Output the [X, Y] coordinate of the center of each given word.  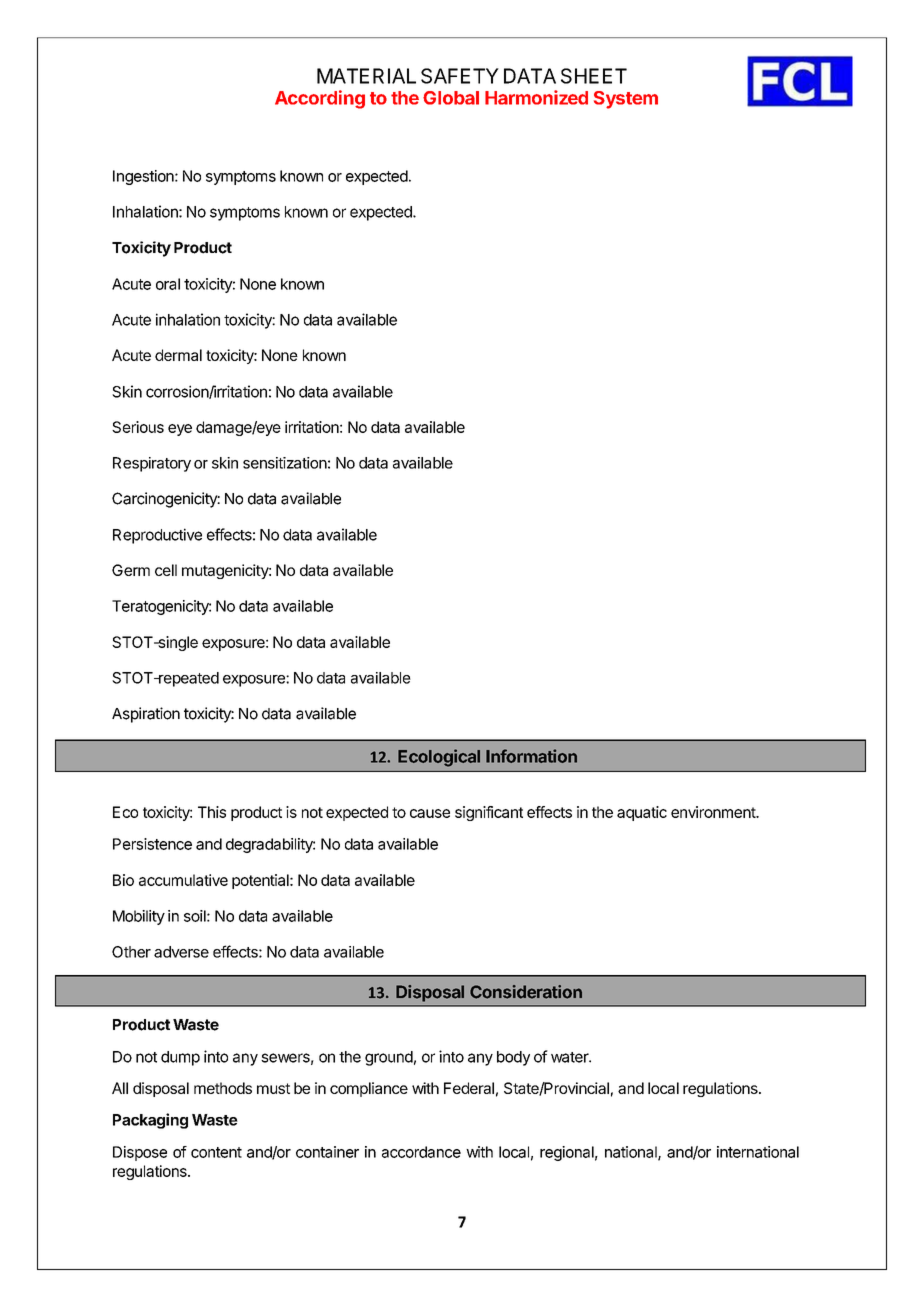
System [626, 100]
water [570, 1057]
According [320, 99]
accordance [421, 1152]
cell [166, 570]
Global [451, 98]
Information [531, 756]
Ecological [439, 758]
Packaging [150, 1121]
